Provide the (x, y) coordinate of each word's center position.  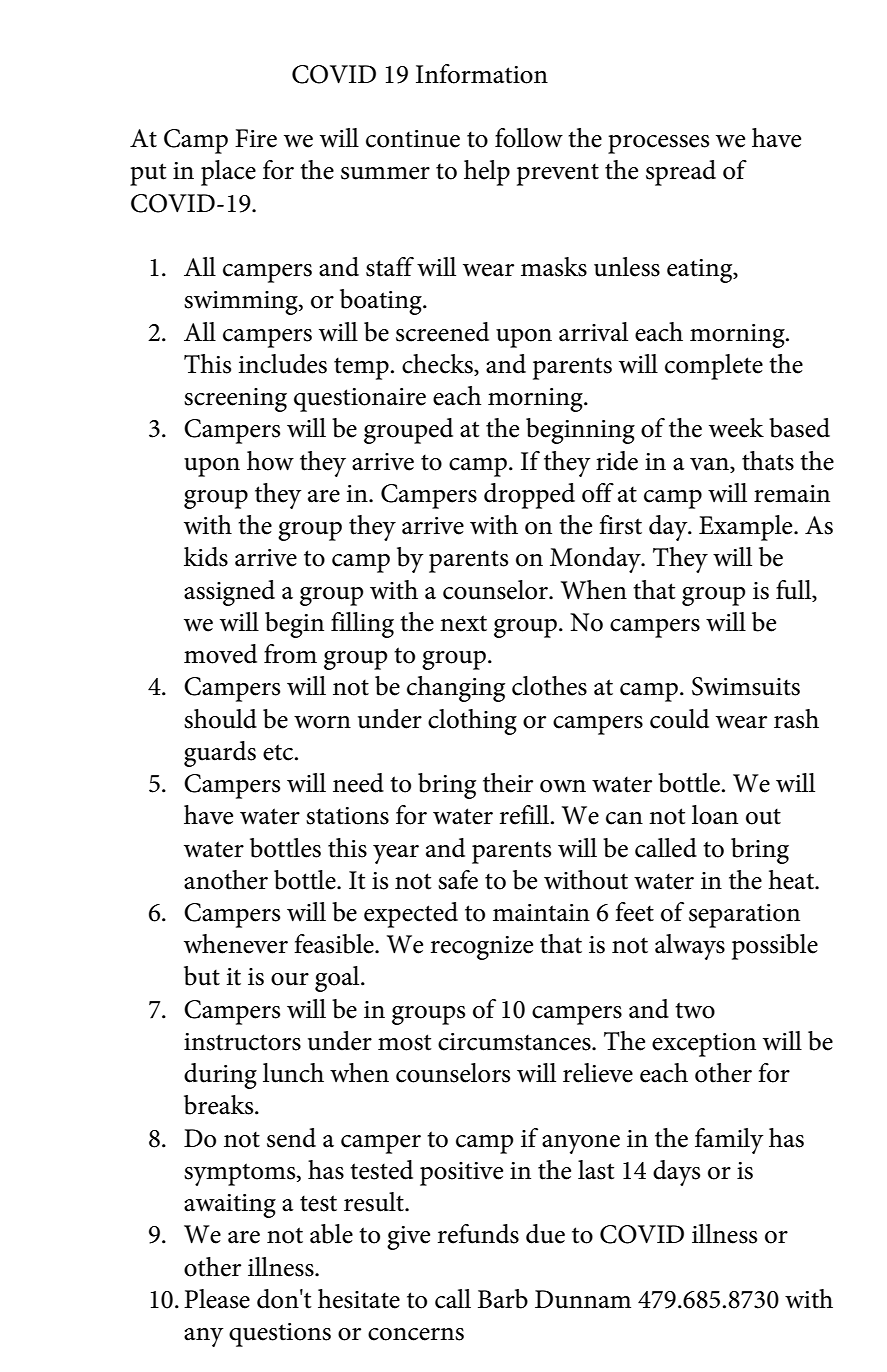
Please (217, 1299)
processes (658, 144)
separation (744, 916)
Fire (256, 138)
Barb (503, 1299)
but (202, 976)
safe (458, 880)
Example (747, 528)
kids (206, 557)
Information (482, 74)
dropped (529, 496)
